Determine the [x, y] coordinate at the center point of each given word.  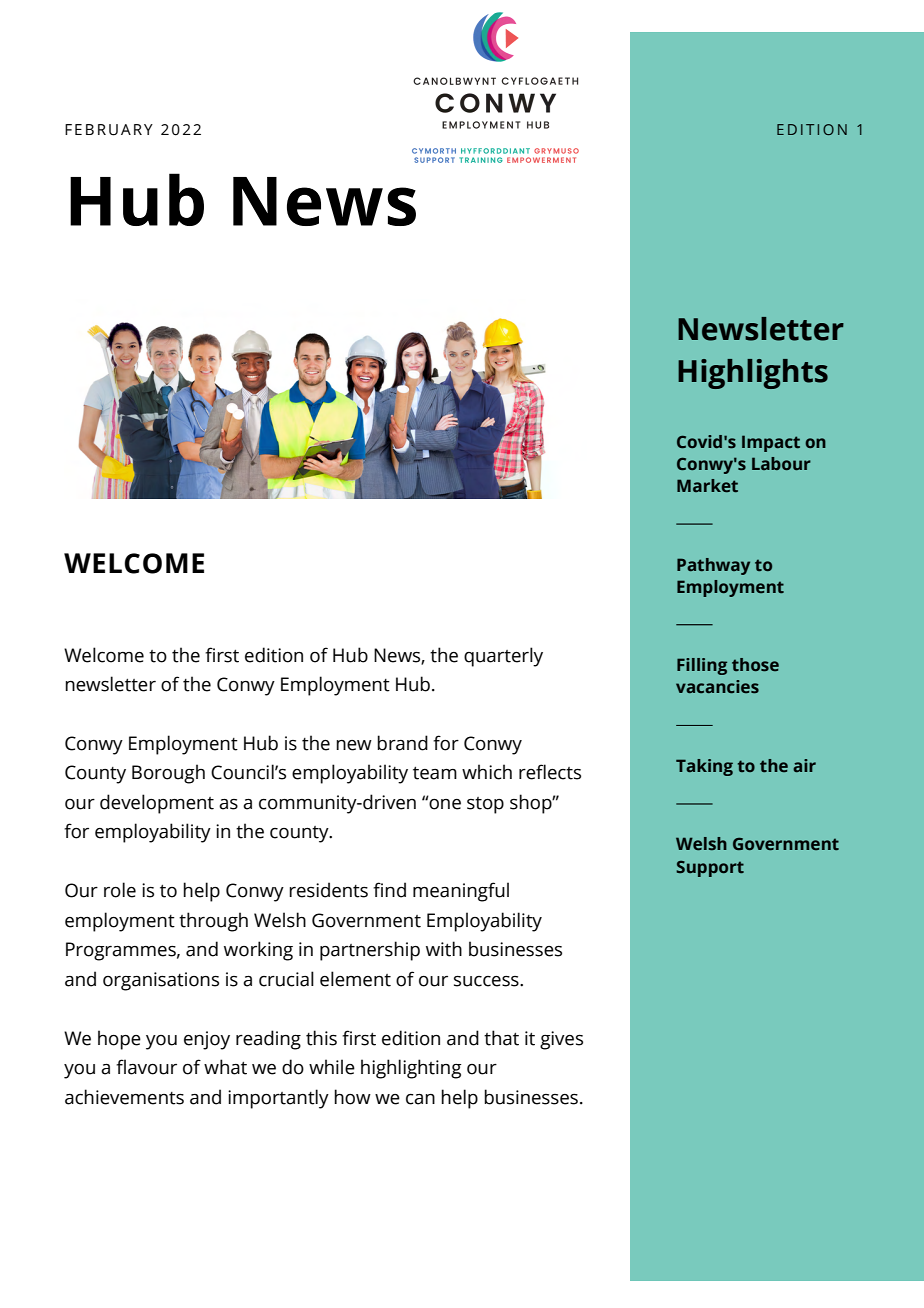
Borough [168, 774]
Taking [704, 767]
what [225, 1067]
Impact [771, 443]
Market [707, 486]
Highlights [753, 374]
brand [402, 743]
